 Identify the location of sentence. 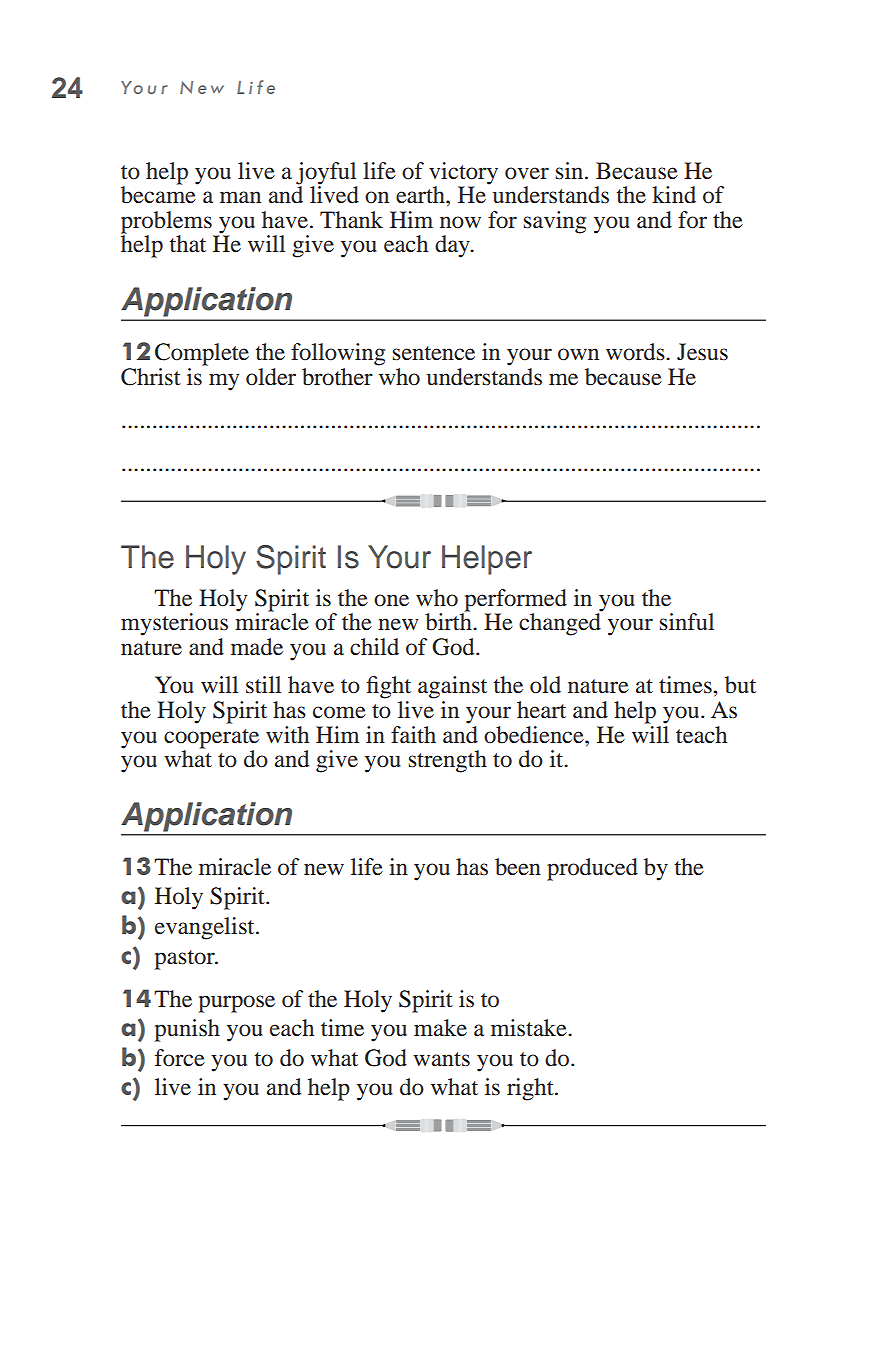
(434, 353).
